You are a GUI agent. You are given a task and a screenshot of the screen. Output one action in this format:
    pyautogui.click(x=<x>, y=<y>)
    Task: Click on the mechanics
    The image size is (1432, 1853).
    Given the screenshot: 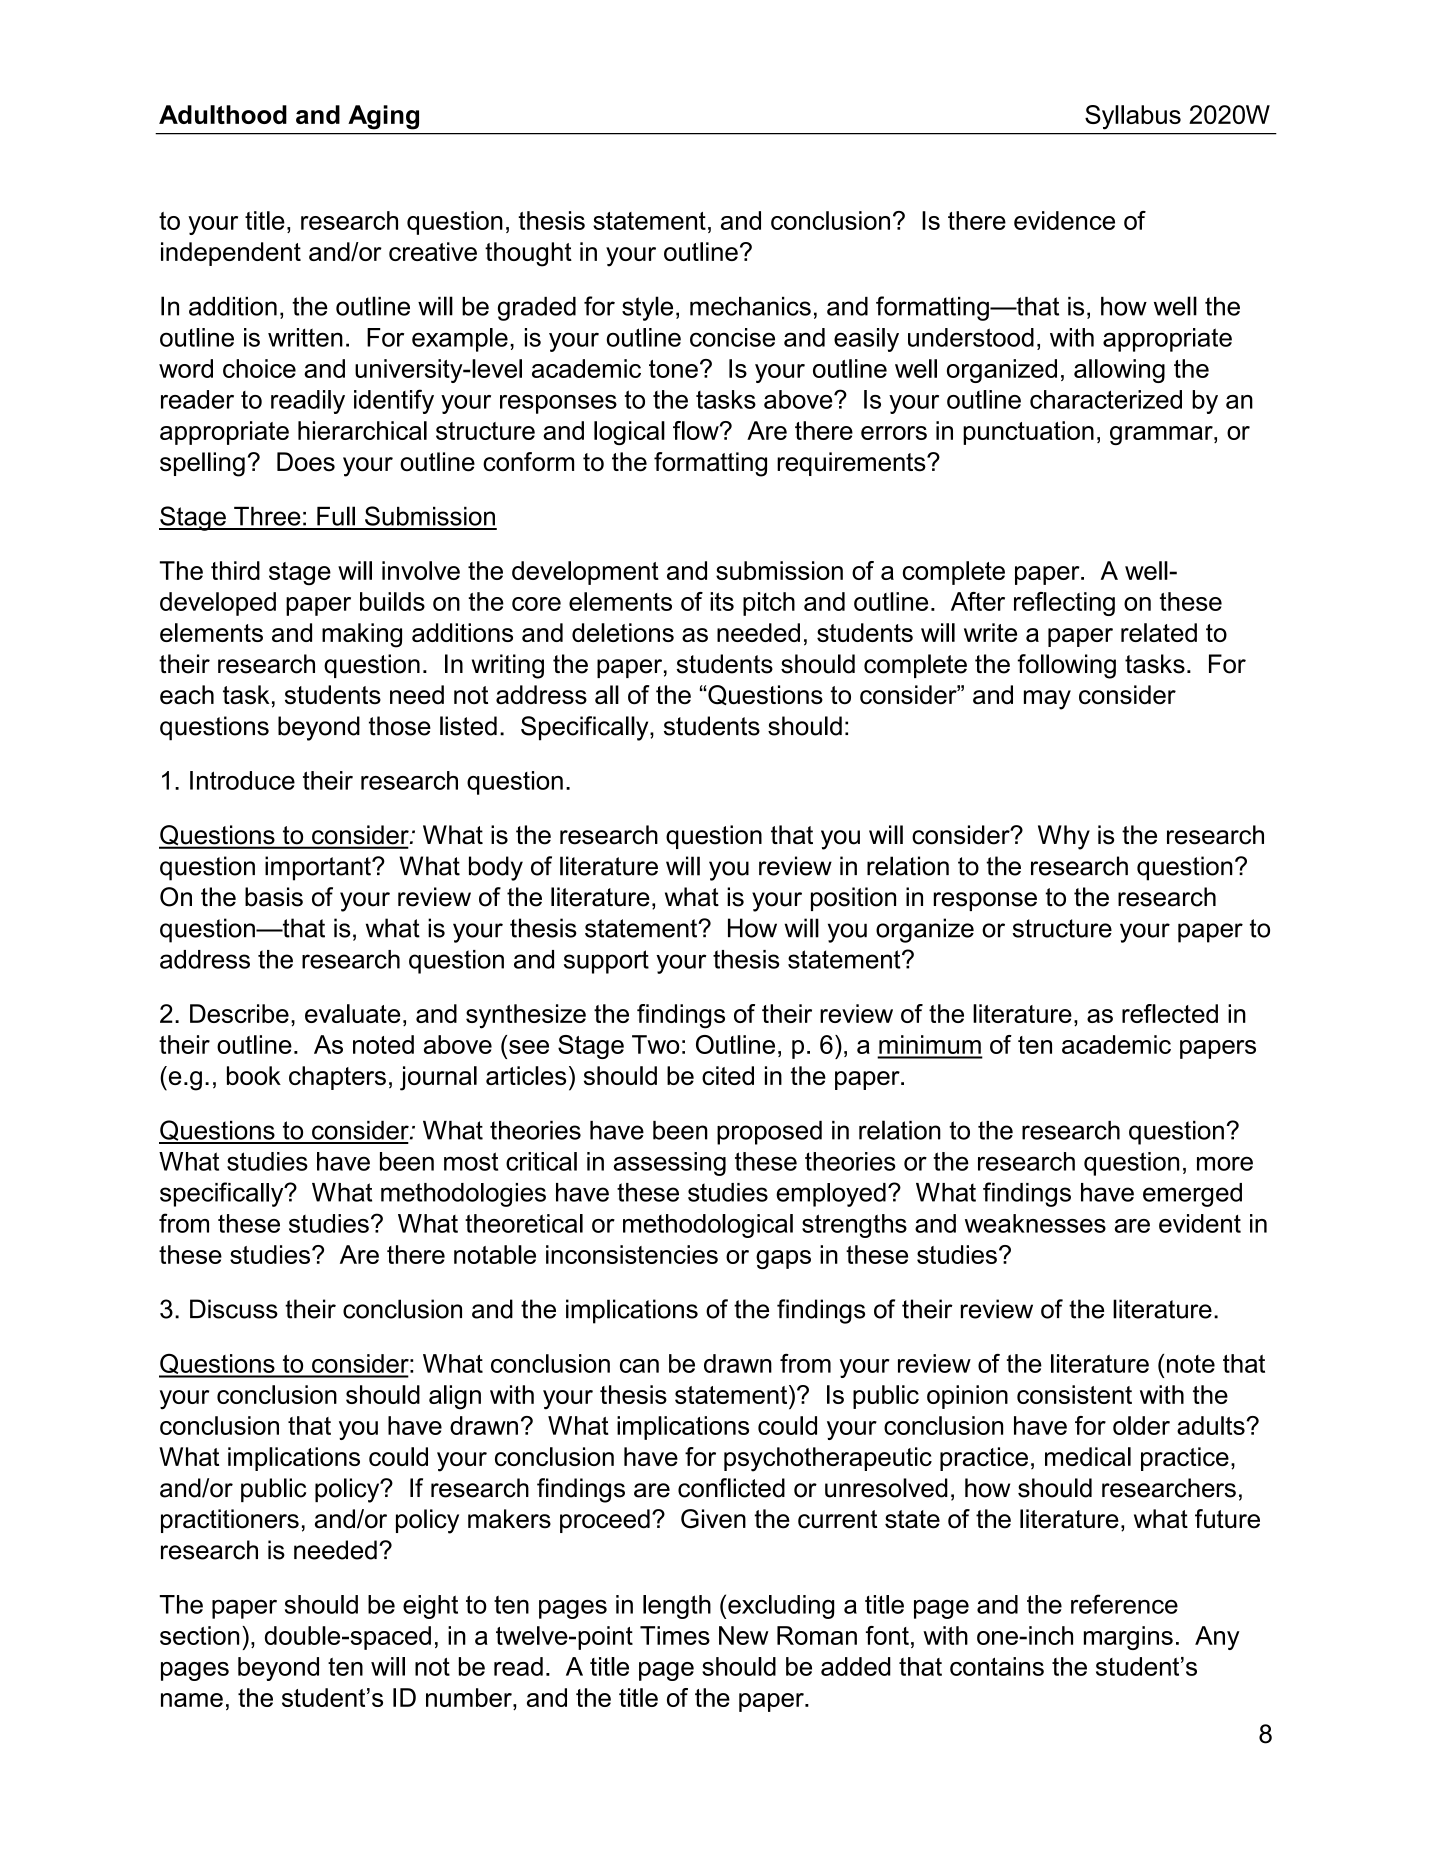 What is the action you would take?
    pyautogui.click(x=750, y=306)
